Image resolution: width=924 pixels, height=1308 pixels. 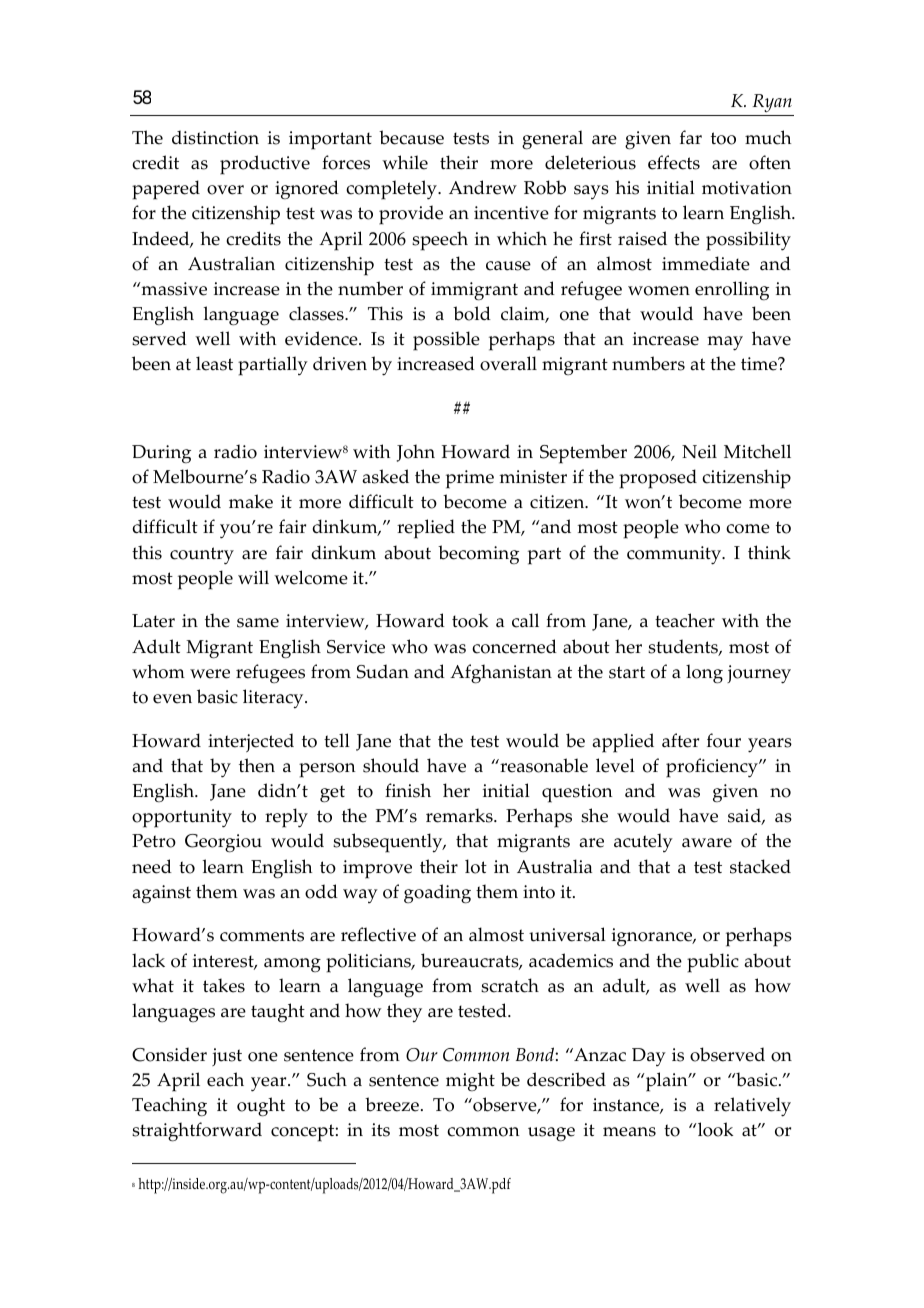 What do you see at coordinates (215, 137) in the document?
I see `distinction` at bounding box center [215, 137].
